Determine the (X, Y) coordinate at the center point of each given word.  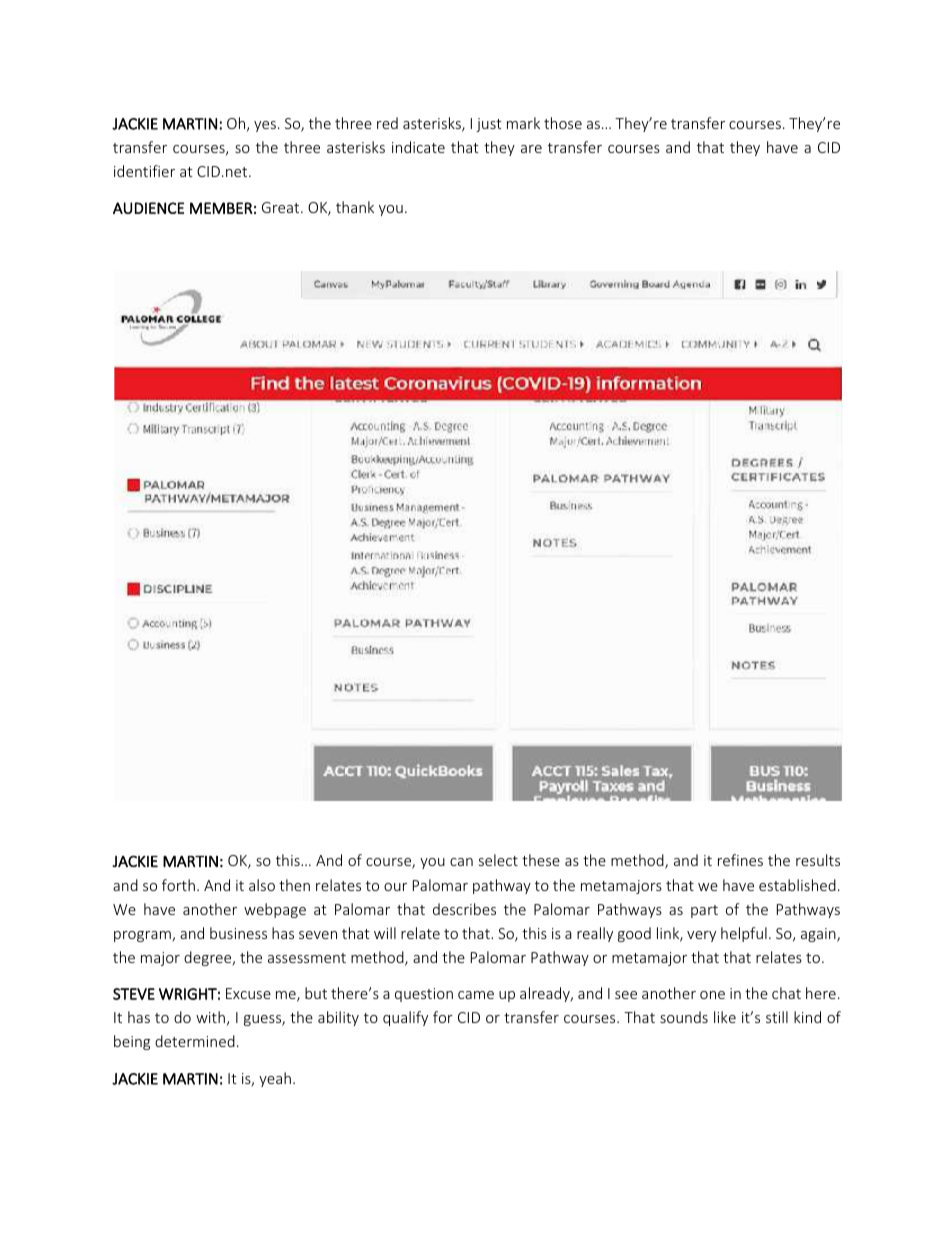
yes (265, 126)
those (563, 123)
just (489, 125)
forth (178, 885)
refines (740, 860)
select (498, 860)
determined (195, 1041)
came (476, 995)
